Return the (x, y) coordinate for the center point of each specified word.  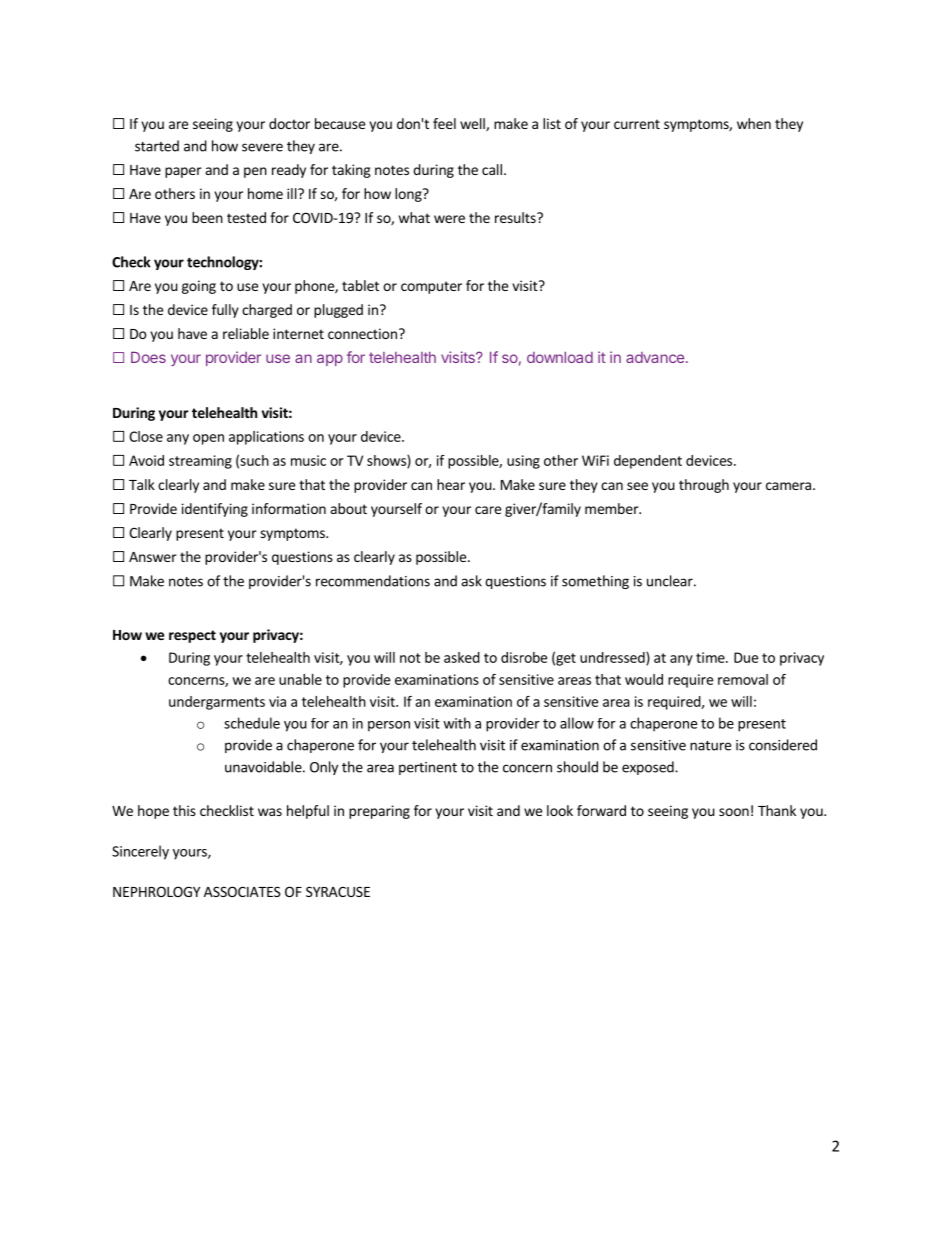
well (473, 124)
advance (655, 357)
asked (462, 657)
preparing (379, 812)
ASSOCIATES (242, 891)
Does (148, 357)
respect (192, 636)
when (754, 123)
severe (262, 147)
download (560, 357)
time (711, 657)
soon (734, 812)
